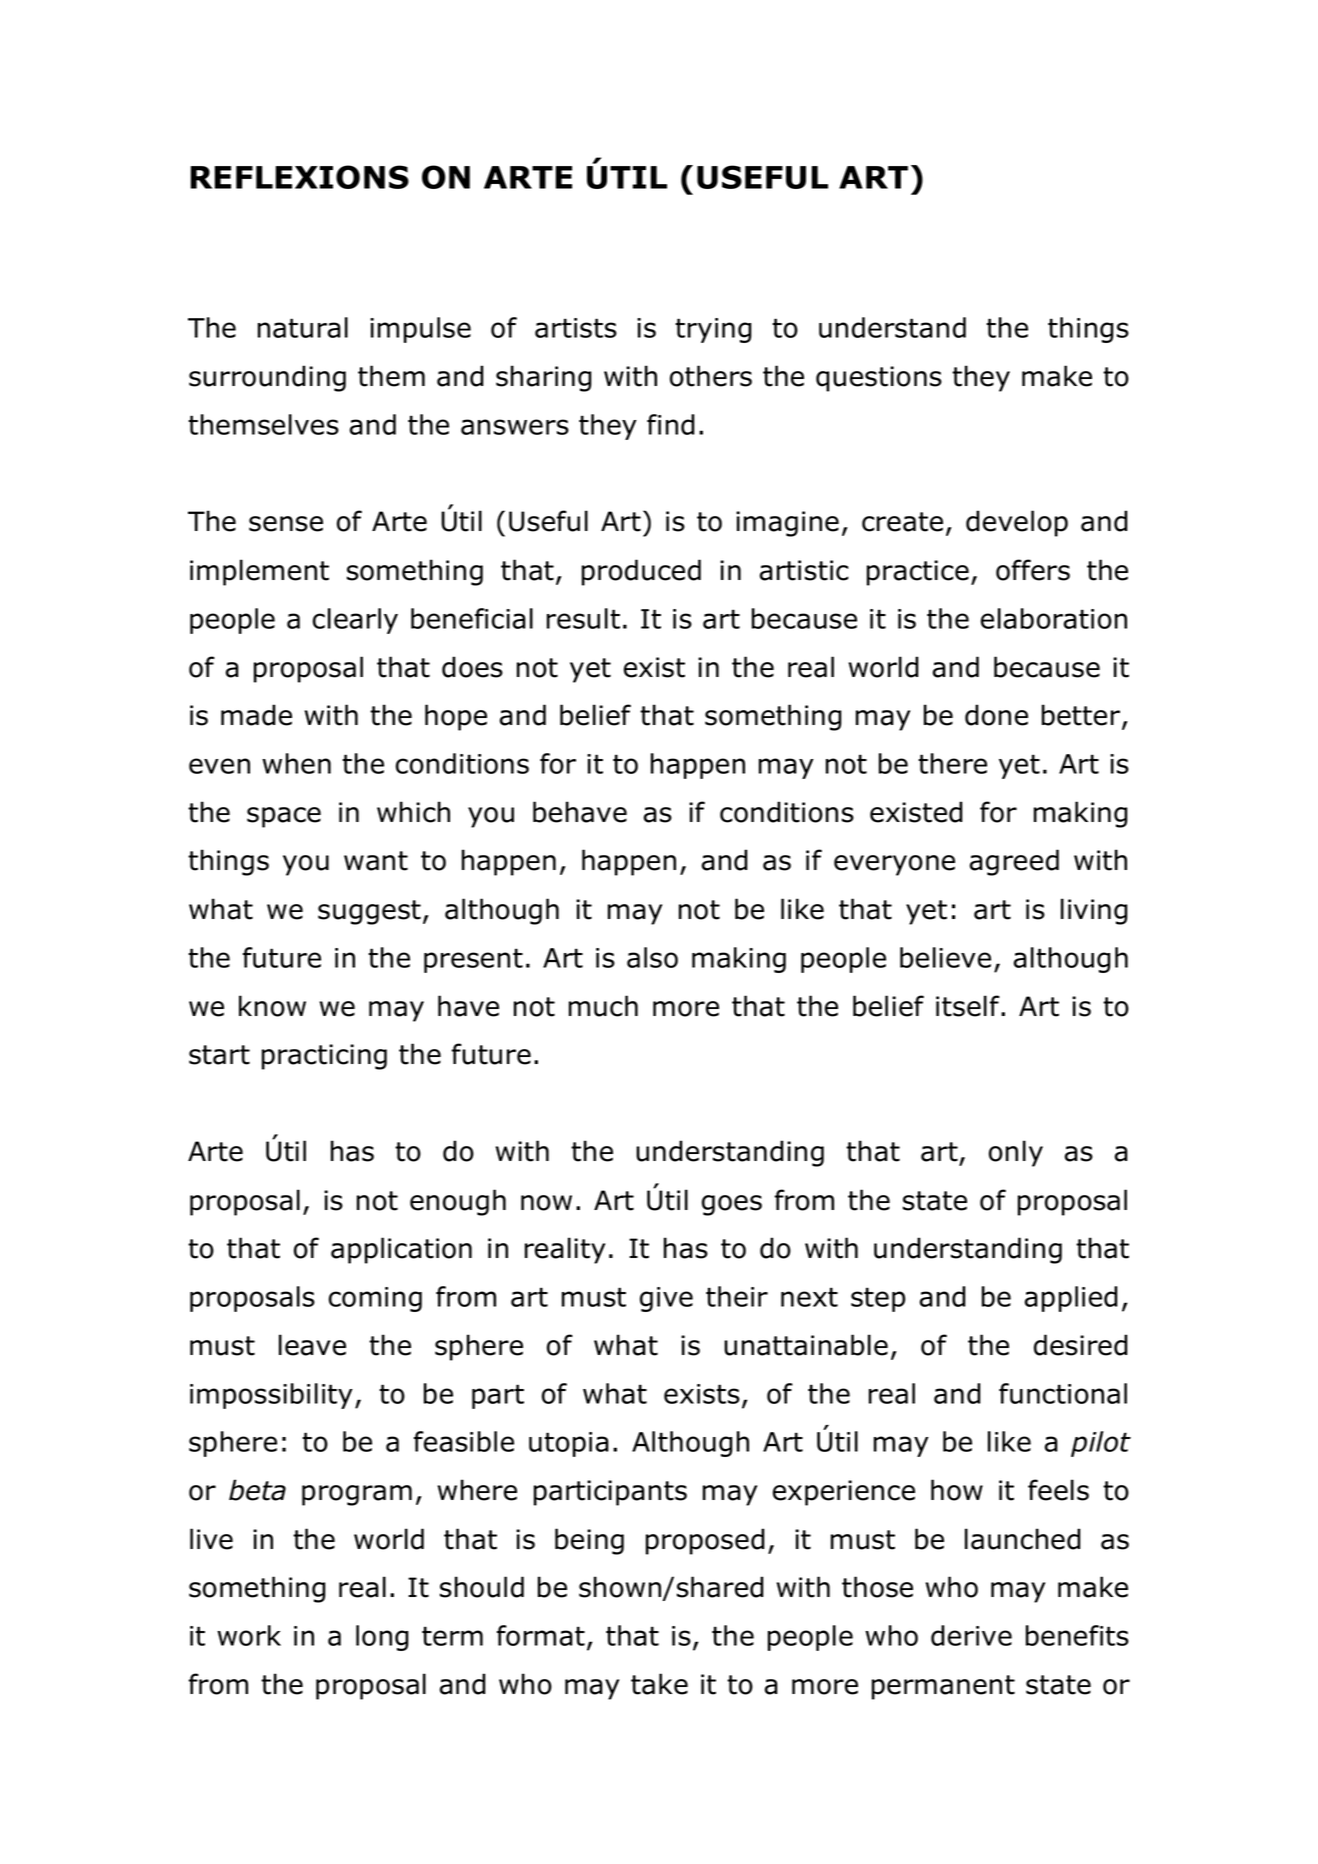 The image size is (1318, 1864). Describe the element at coordinates (711, 376) in the image. I see `others` at that location.
